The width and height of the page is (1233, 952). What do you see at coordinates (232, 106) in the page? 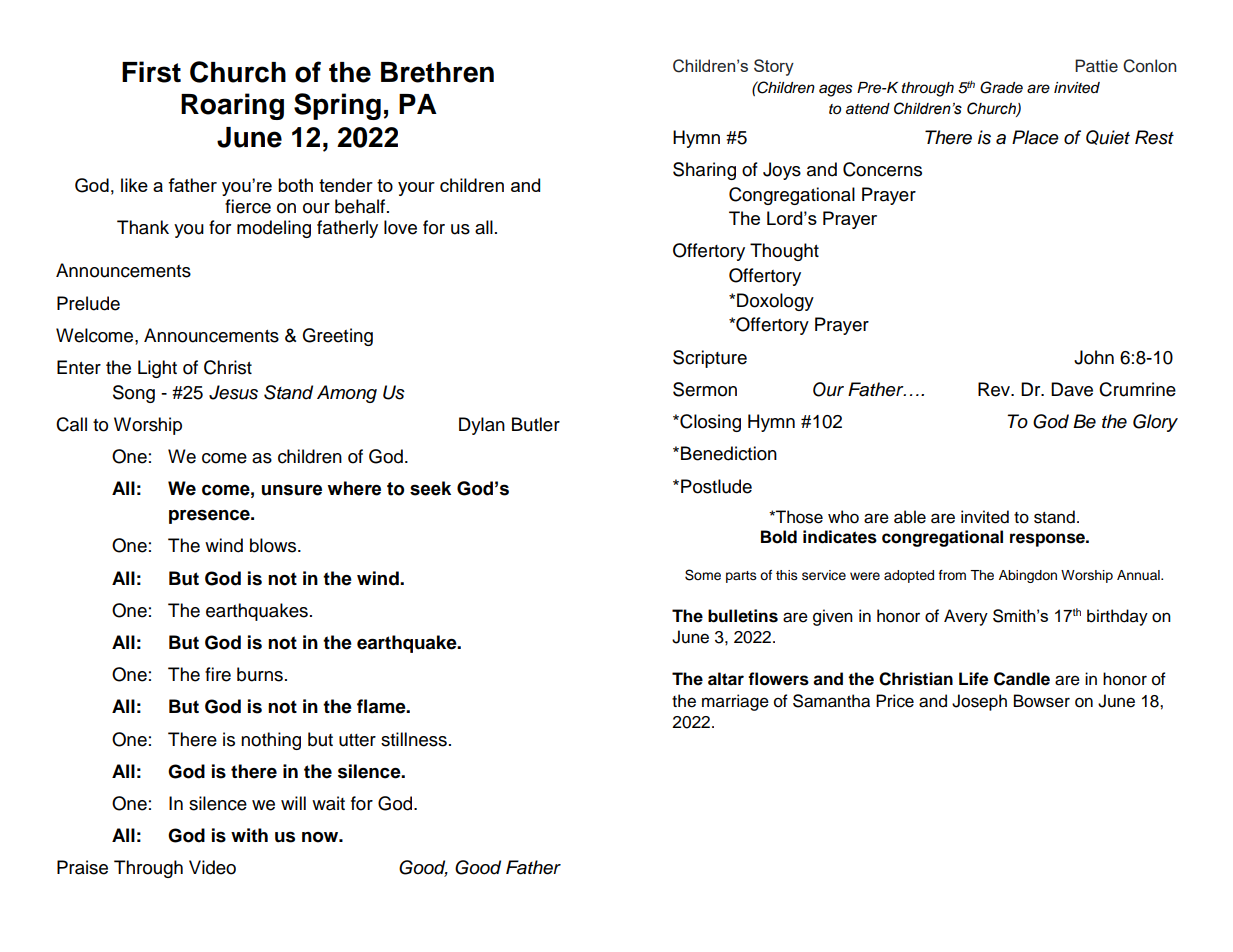
I see `Roaring` at bounding box center [232, 106].
